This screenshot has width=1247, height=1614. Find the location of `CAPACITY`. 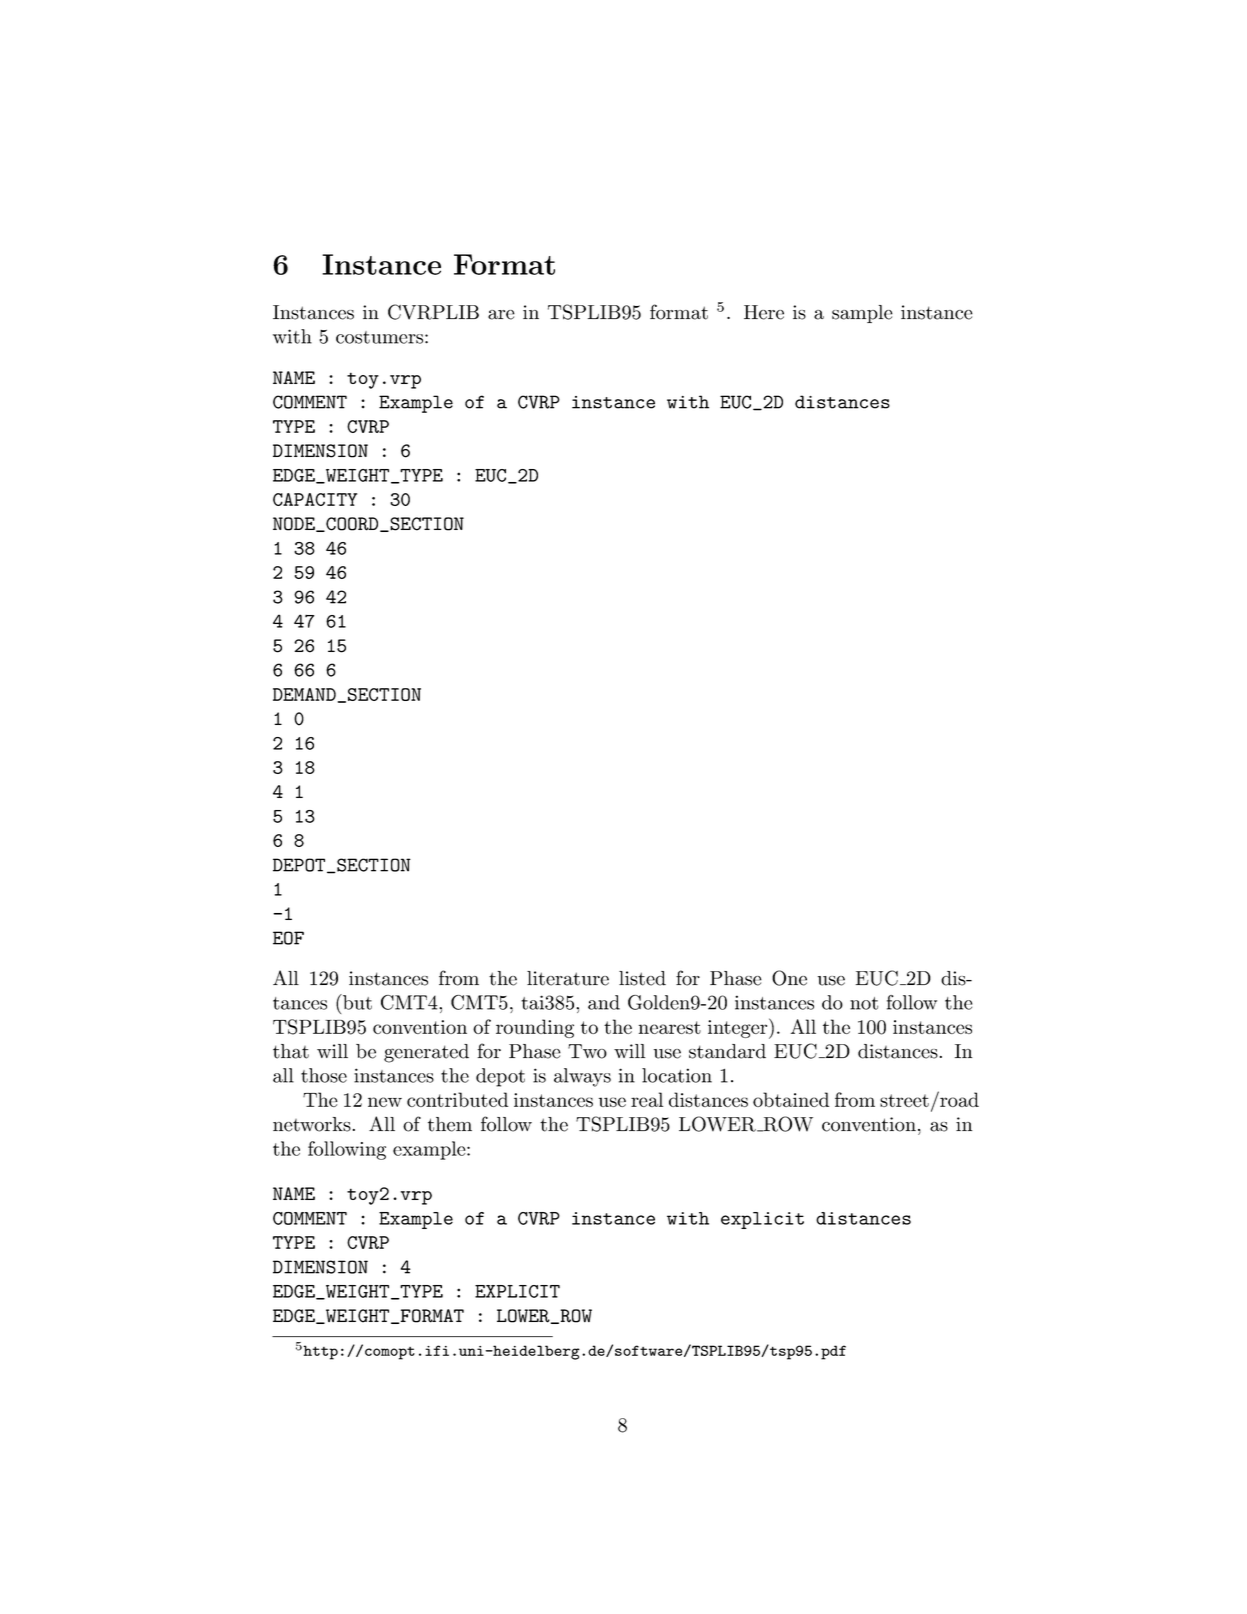

CAPACITY is located at coordinates (315, 499).
